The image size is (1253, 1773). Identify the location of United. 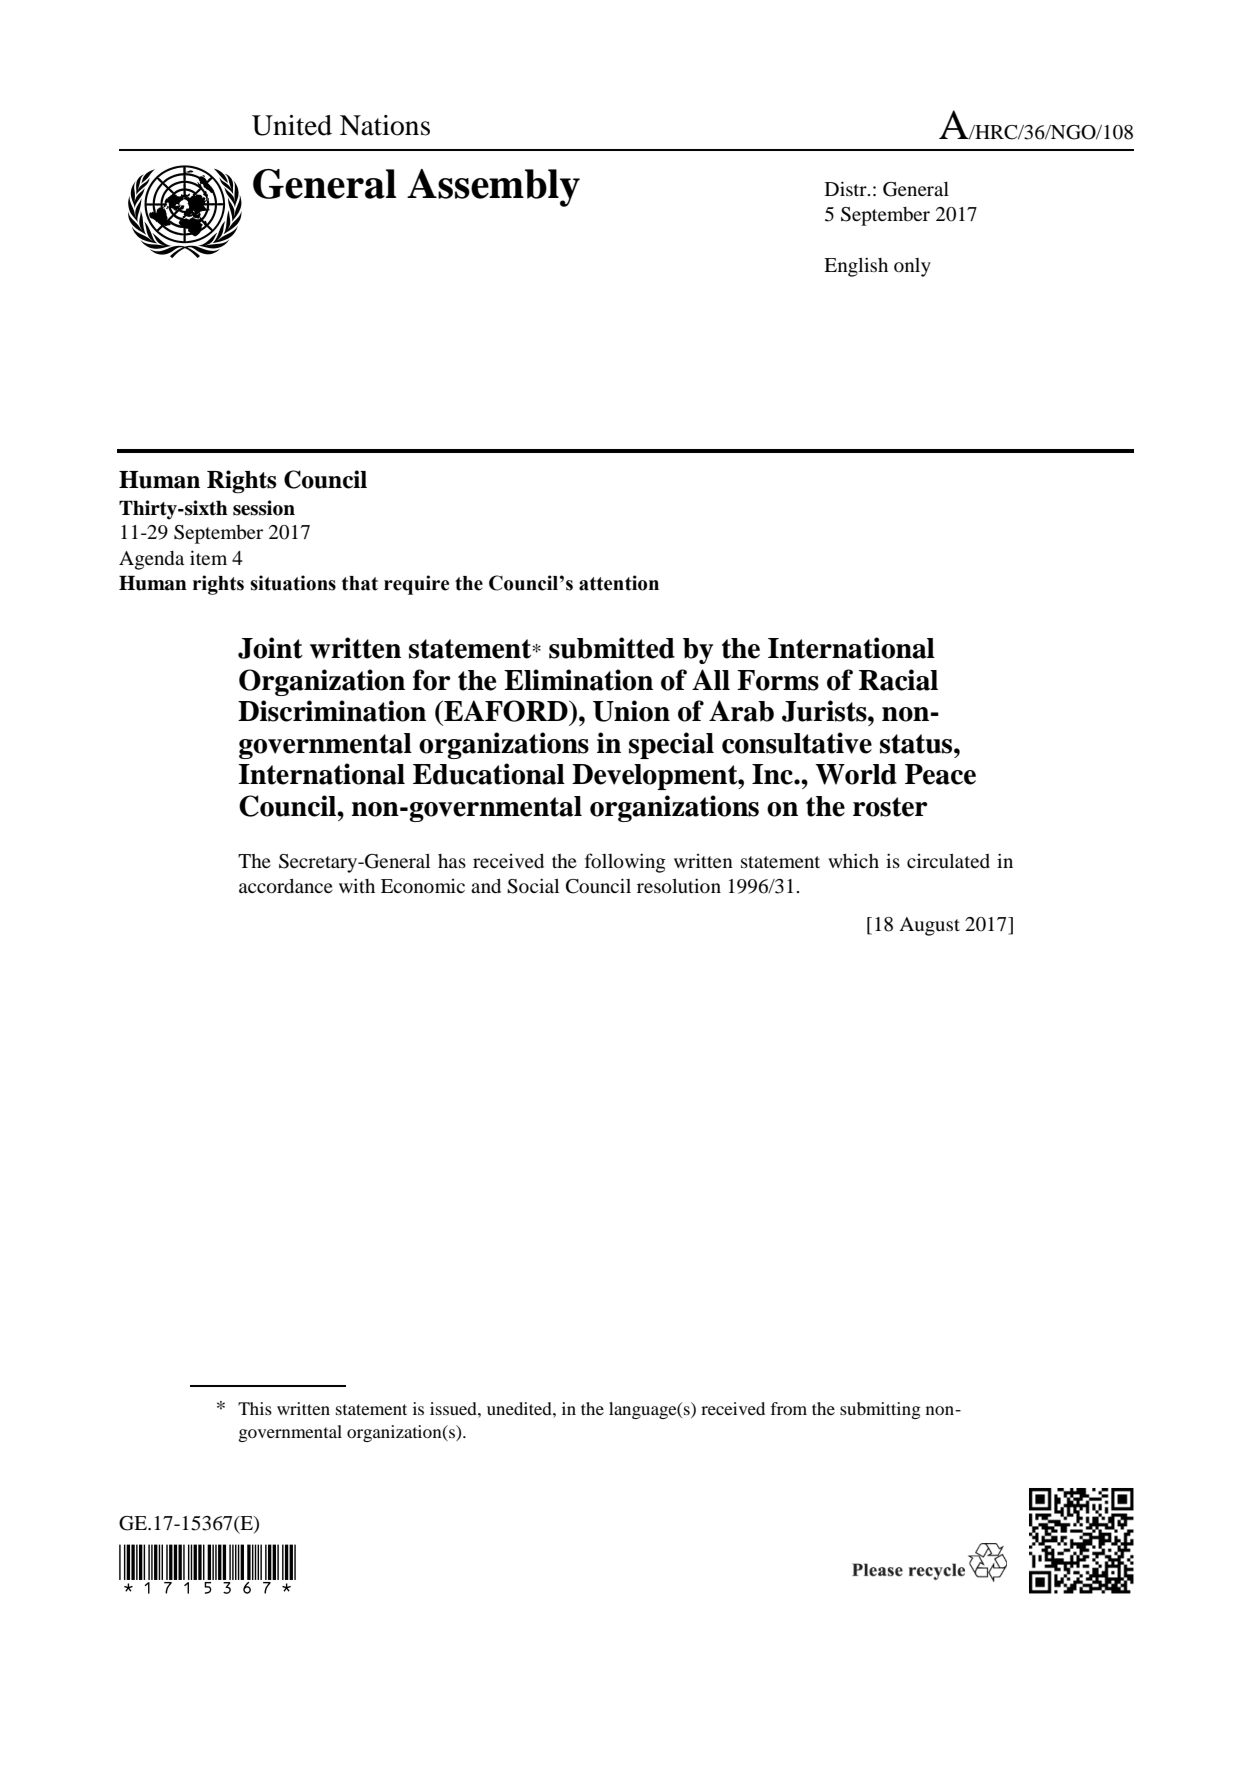
(292, 125).
